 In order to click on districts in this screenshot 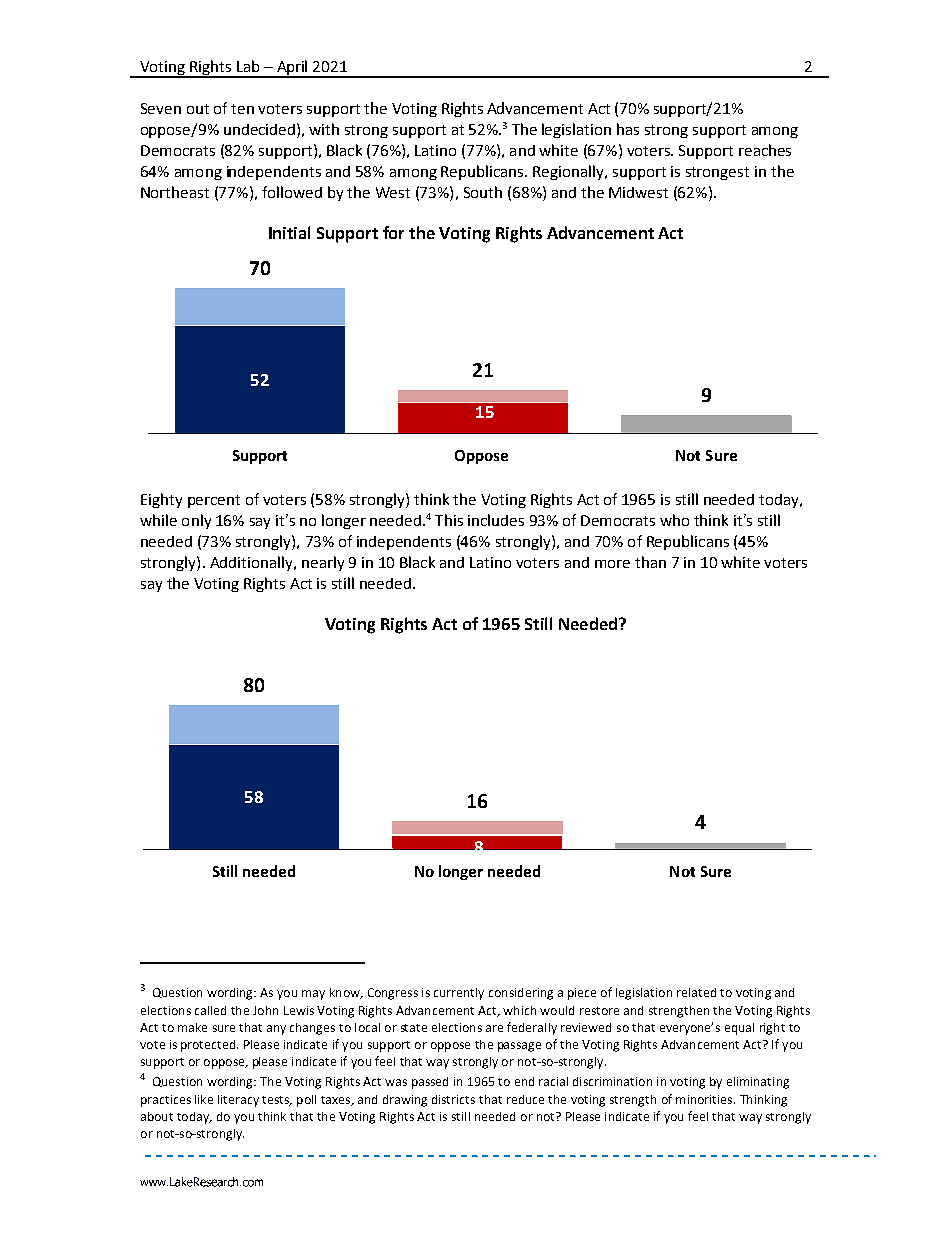, I will do `click(453, 1099)`.
